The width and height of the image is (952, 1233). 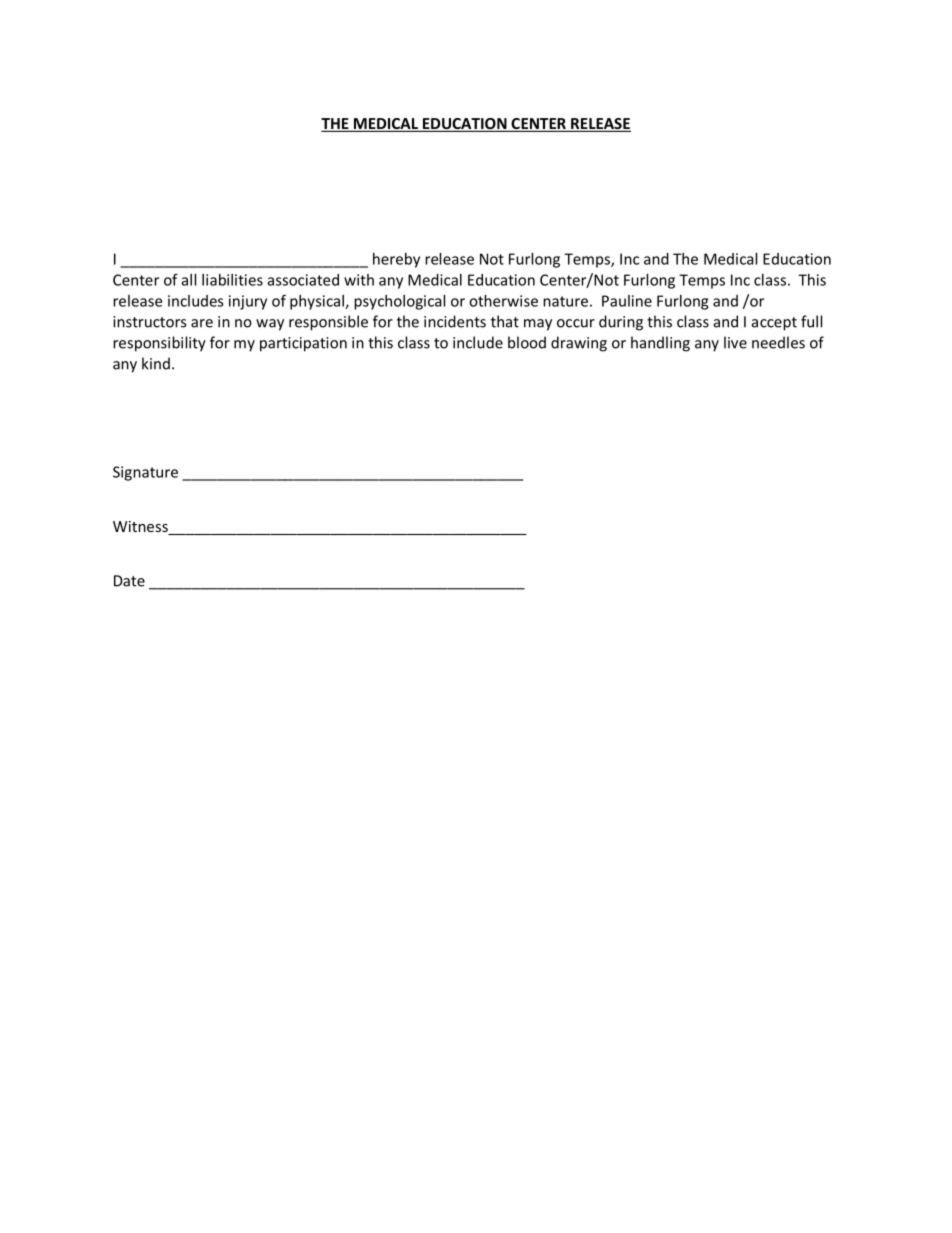 I want to click on Pauline, so click(x=627, y=301).
